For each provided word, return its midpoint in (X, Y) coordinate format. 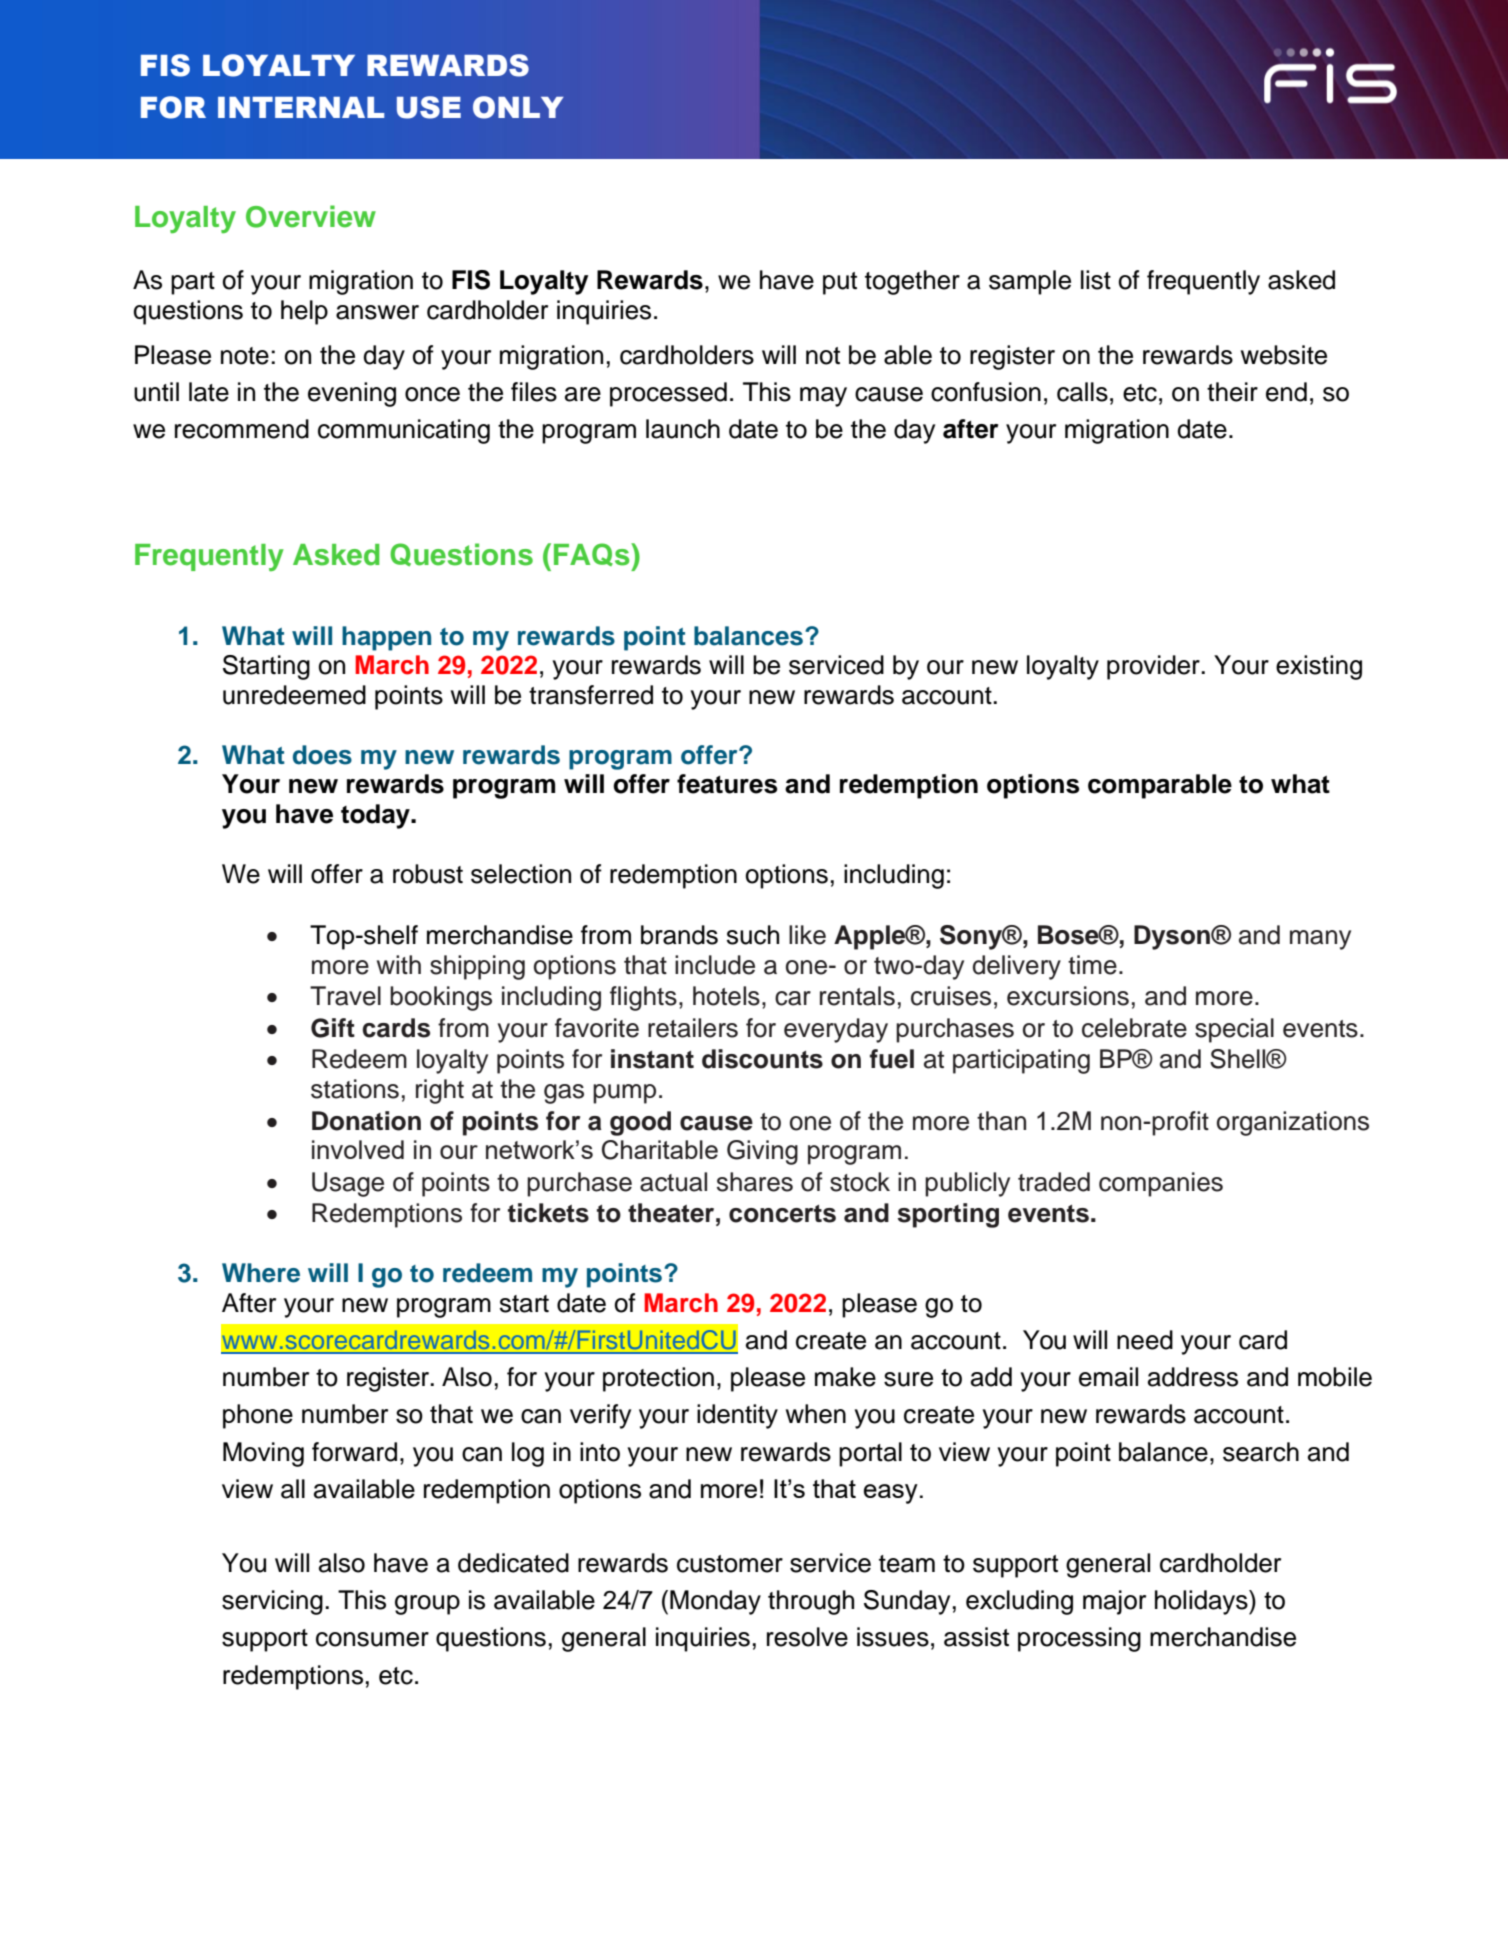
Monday (715, 1602)
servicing (272, 1602)
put (840, 283)
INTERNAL (301, 107)
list (1096, 280)
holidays (1202, 1602)
